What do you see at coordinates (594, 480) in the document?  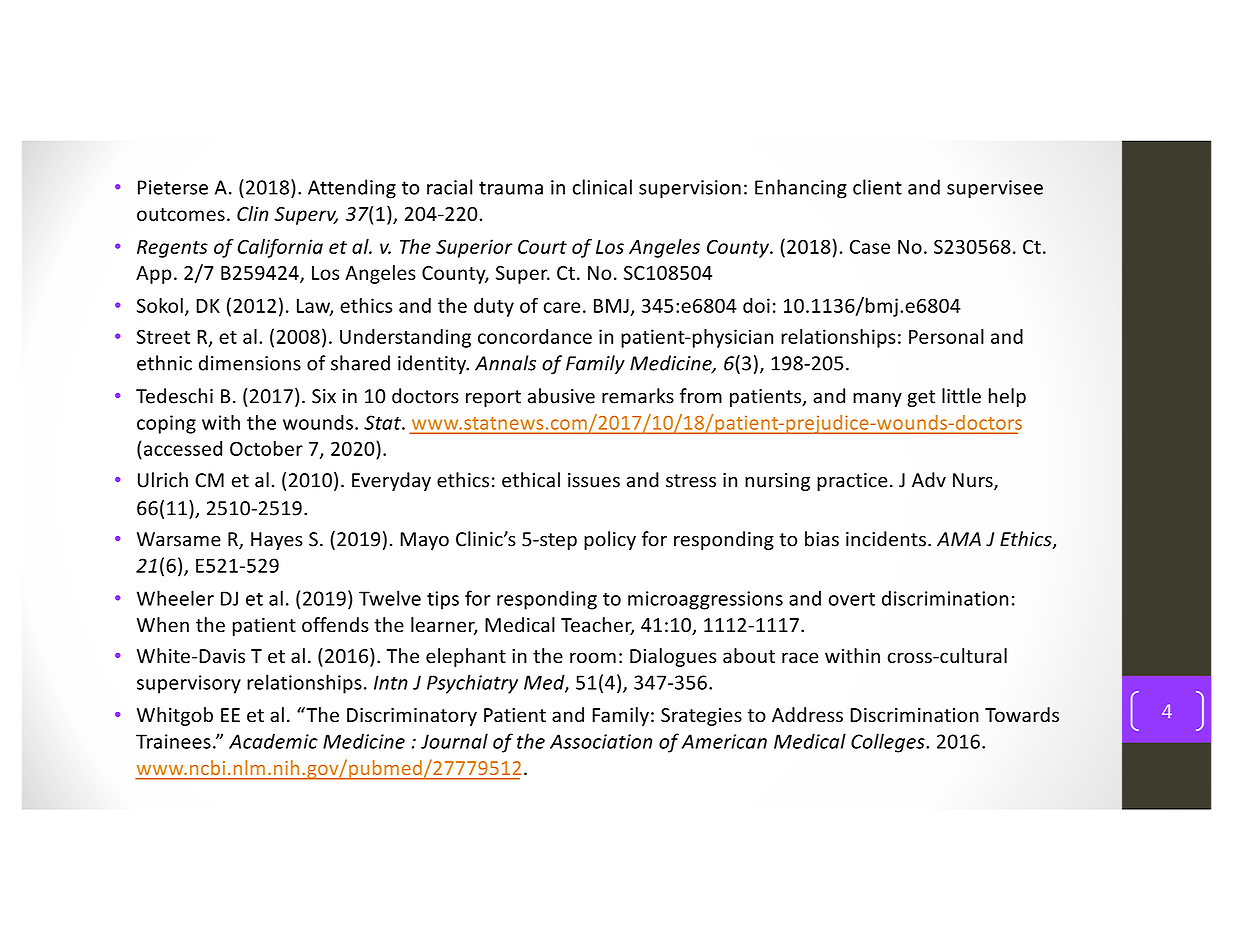 I see `issues` at bounding box center [594, 480].
